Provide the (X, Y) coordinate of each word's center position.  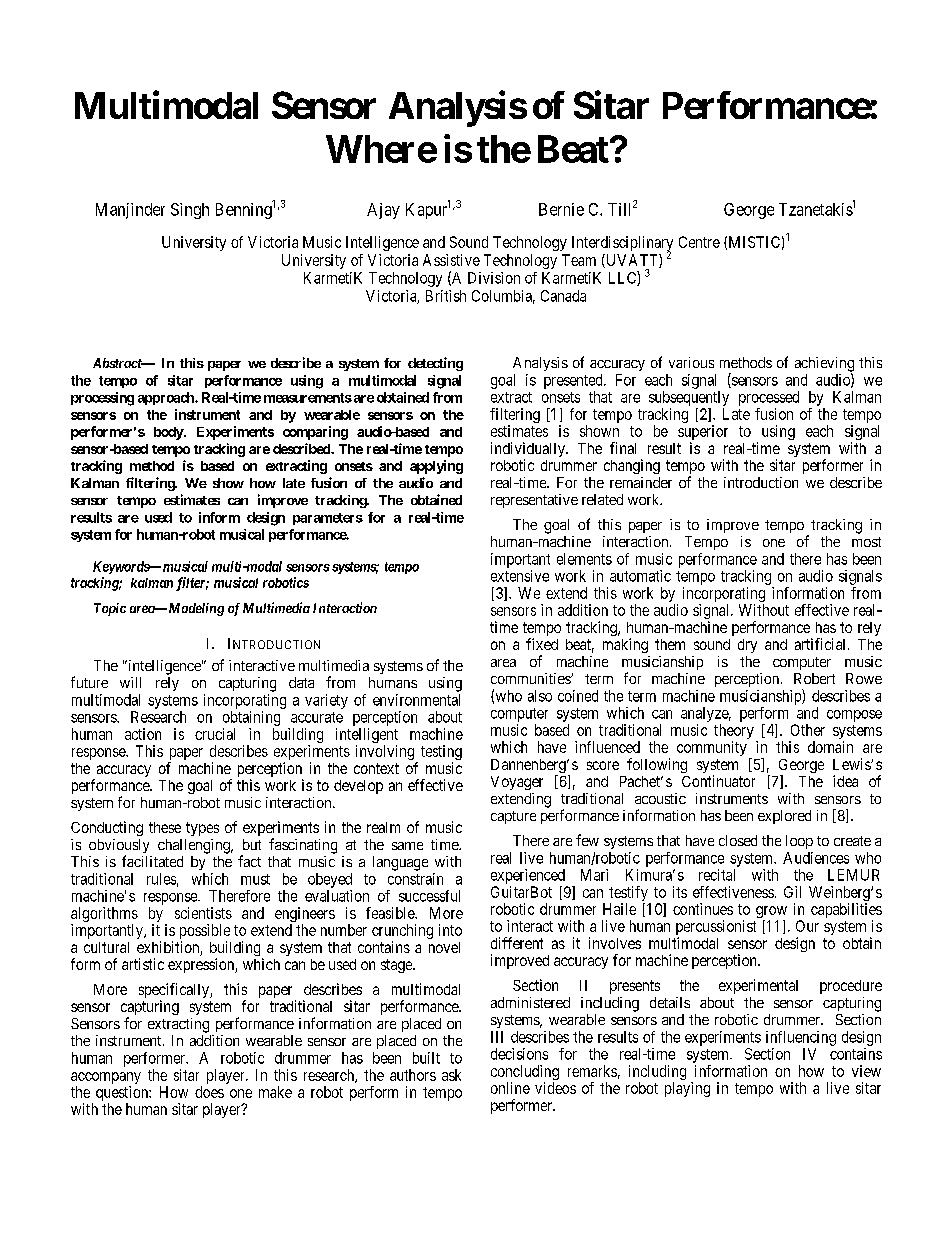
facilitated (152, 861)
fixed (542, 644)
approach (167, 398)
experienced (528, 876)
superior (703, 434)
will (130, 682)
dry (747, 646)
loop (799, 842)
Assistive (451, 260)
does (209, 1092)
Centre (699, 242)
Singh (190, 211)
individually (529, 451)
